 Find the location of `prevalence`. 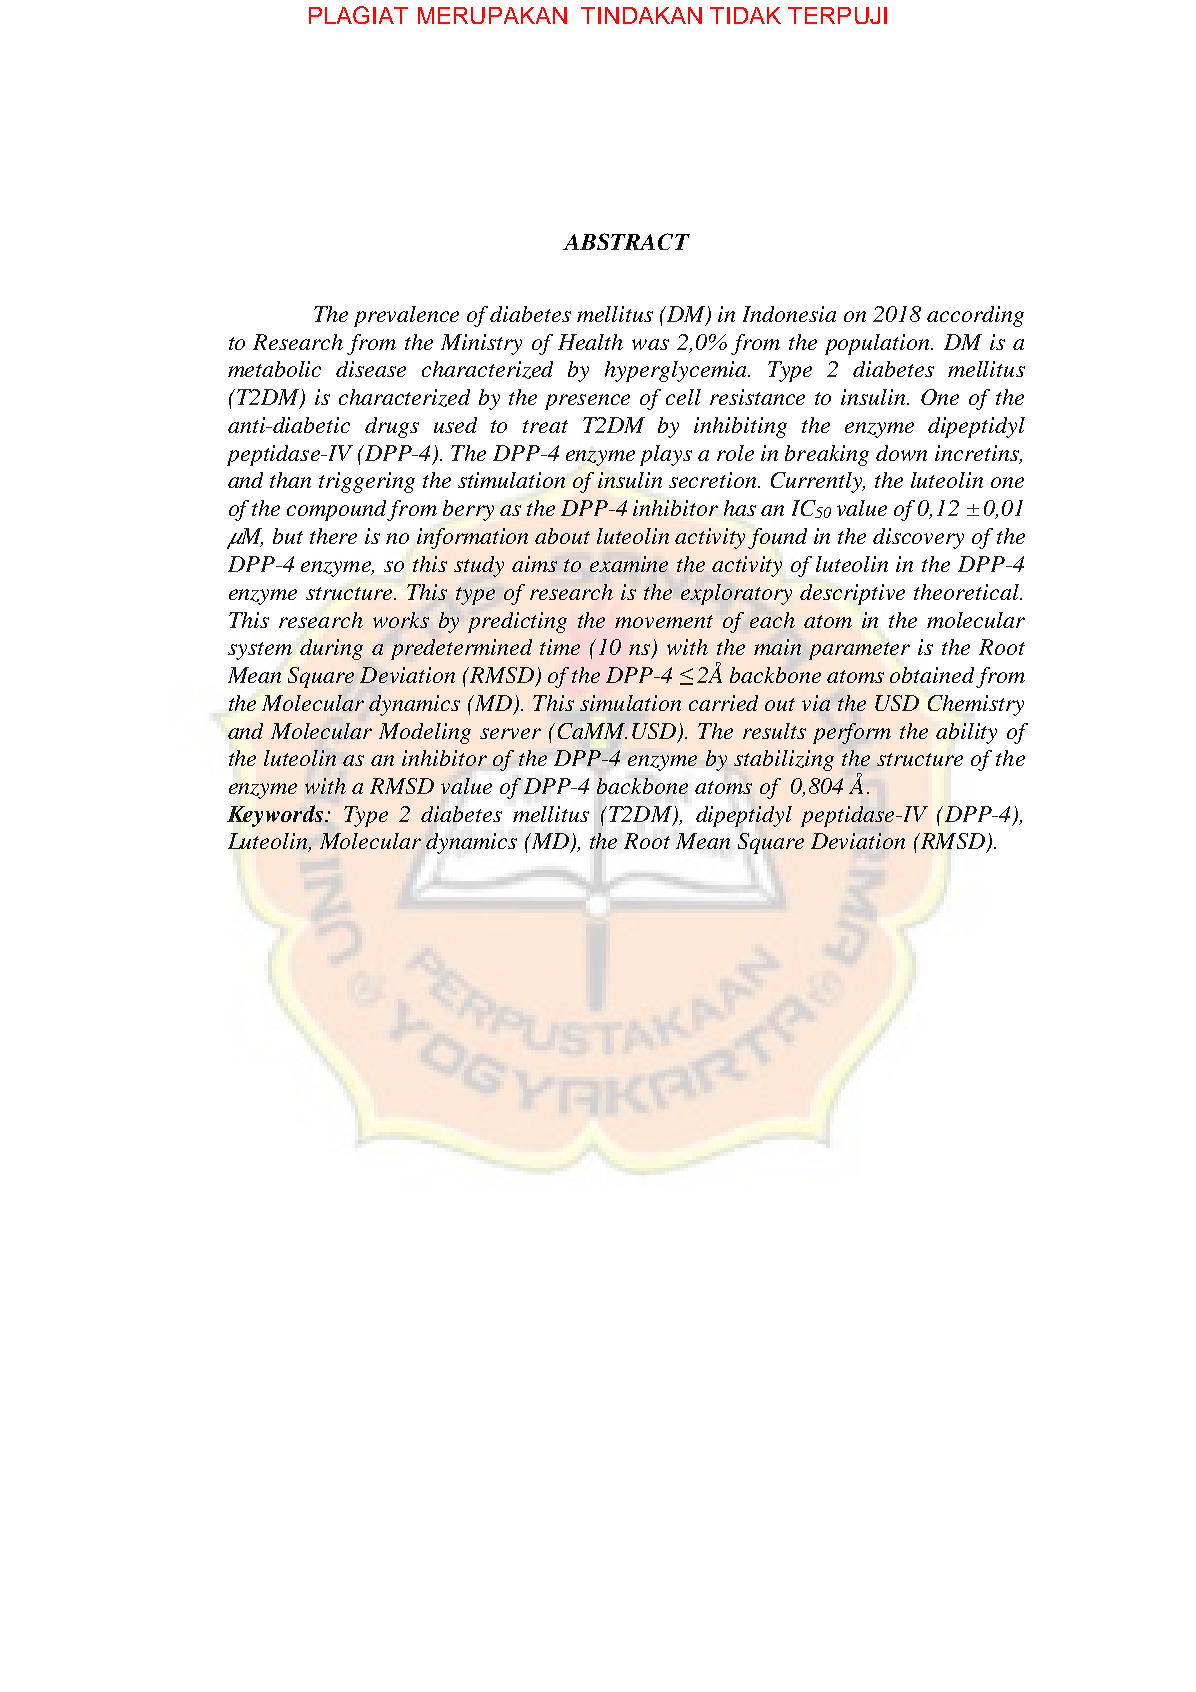

prevalence is located at coordinates (406, 316).
